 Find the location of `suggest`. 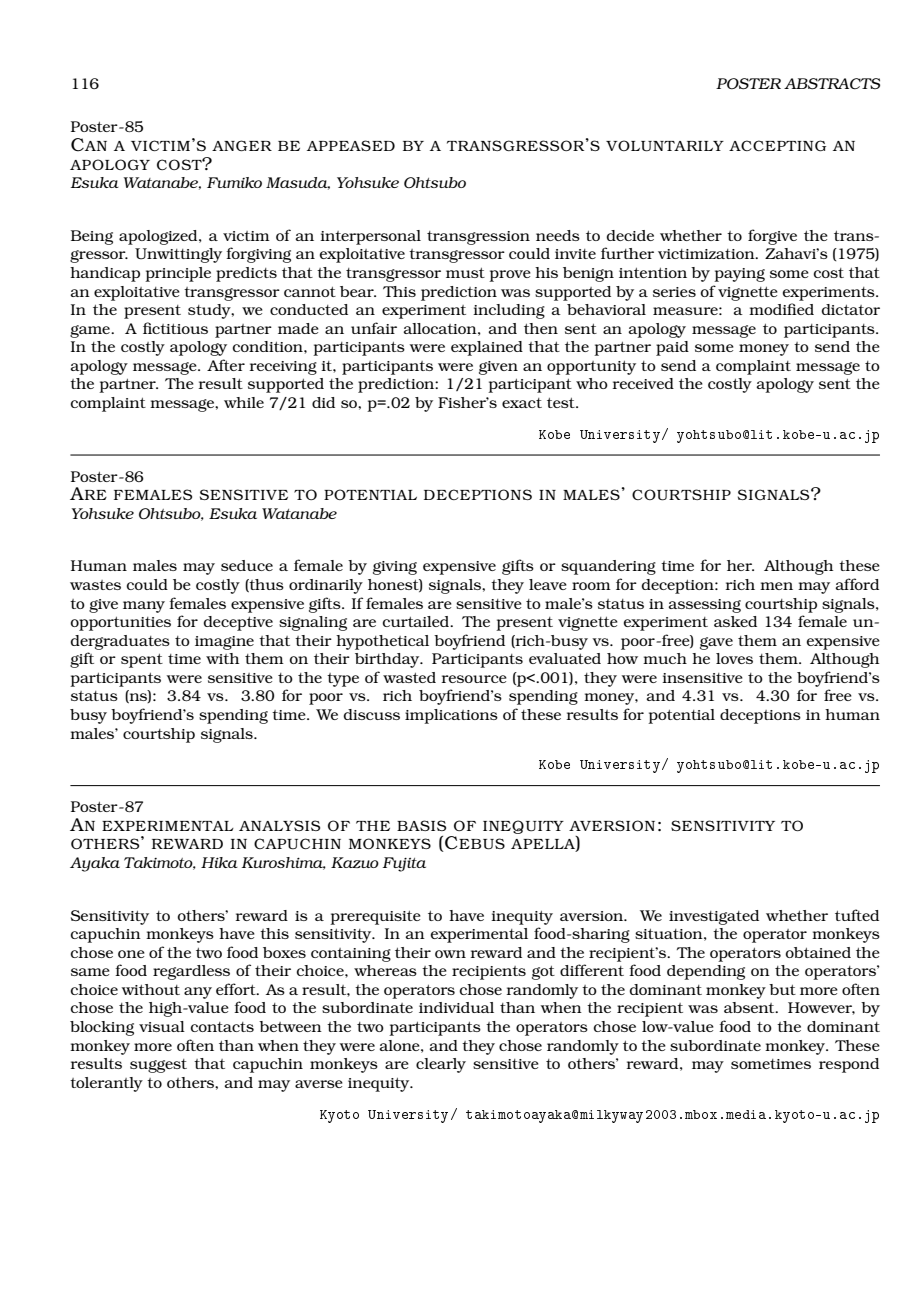

suggest is located at coordinates (158, 1066).
